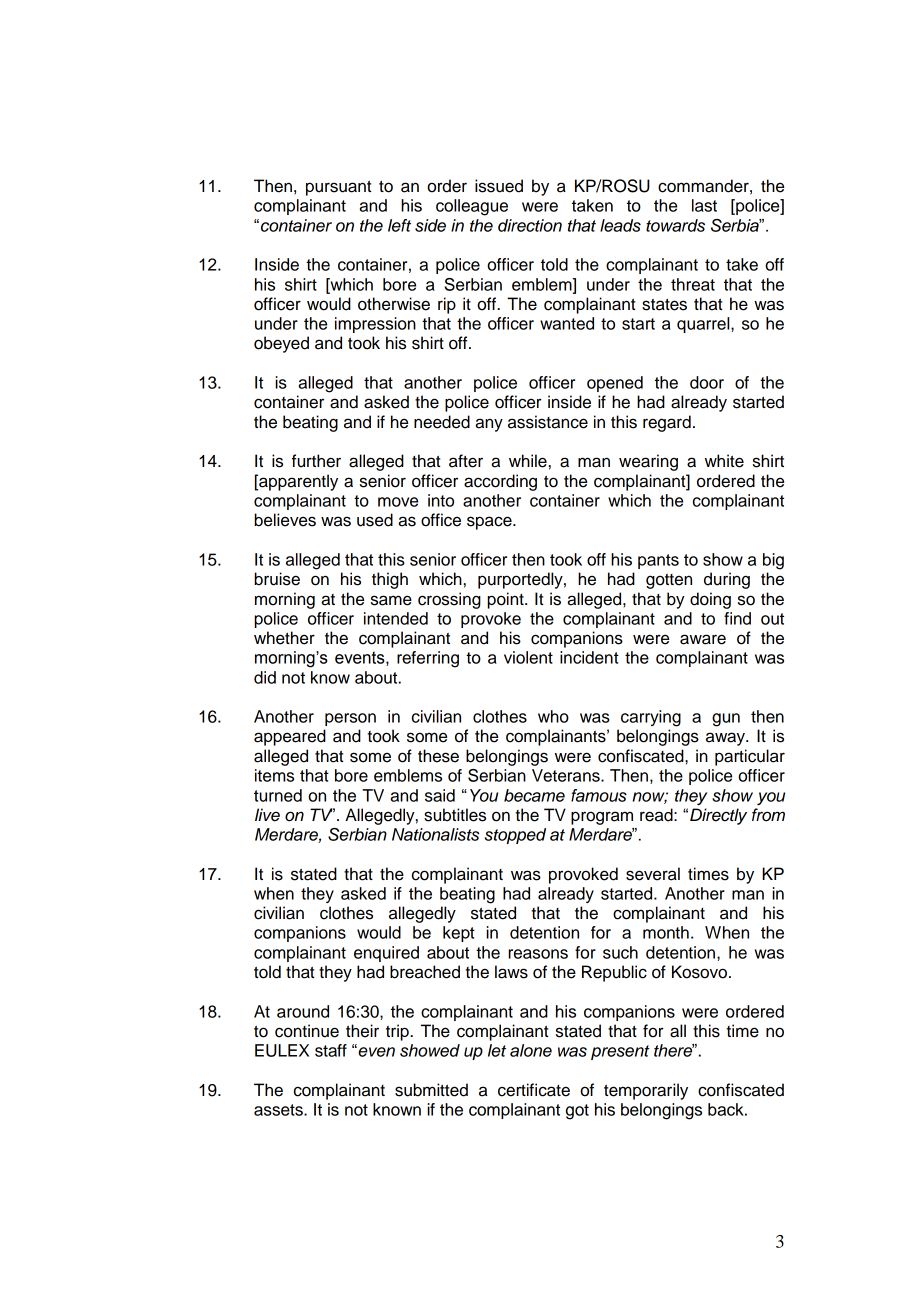  Describe the element at coordinates (703, 639) in the screenshot. I see `aware` at that location.
